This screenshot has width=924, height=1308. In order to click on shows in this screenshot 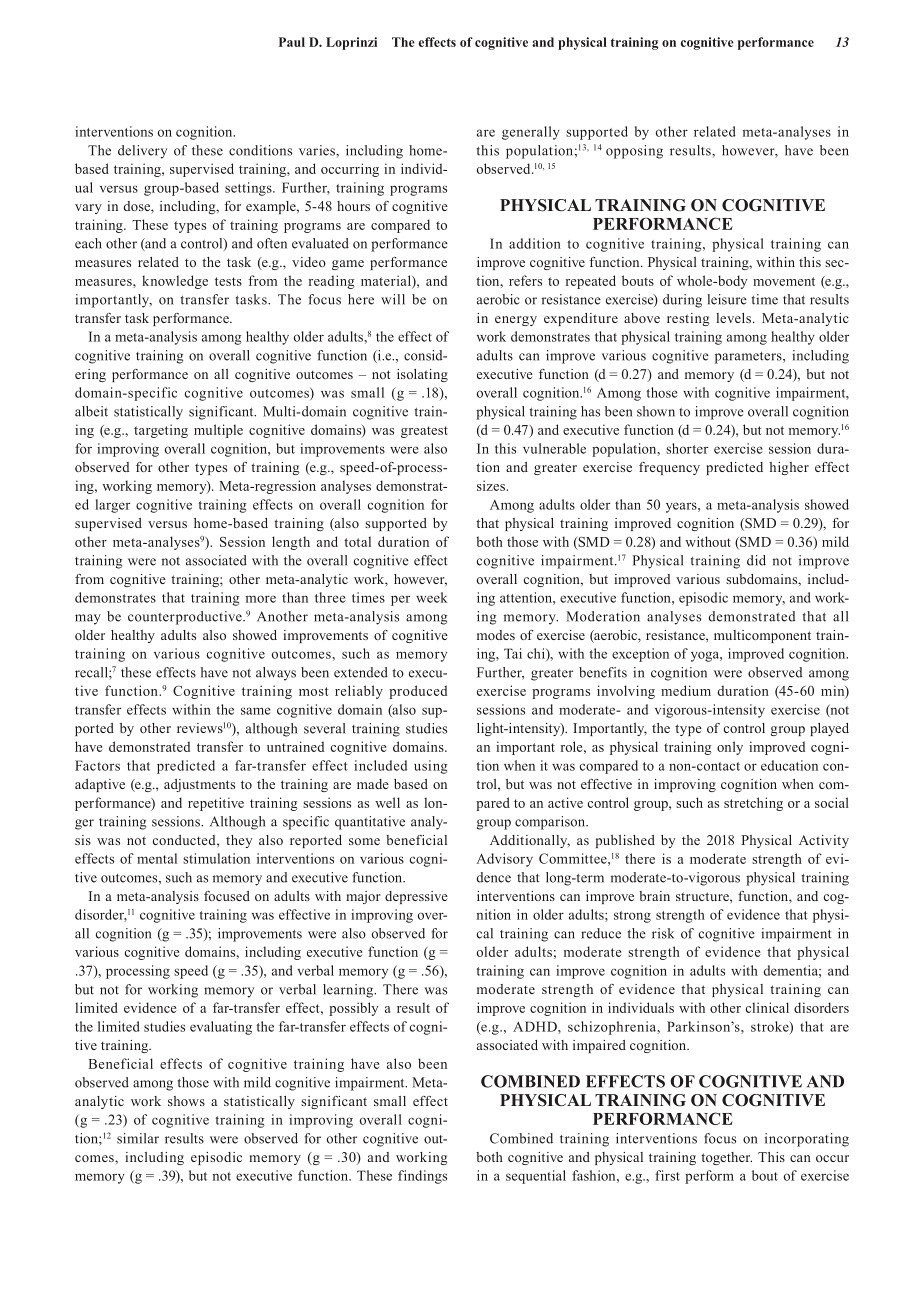, I will do `click(186, 1101)`.
